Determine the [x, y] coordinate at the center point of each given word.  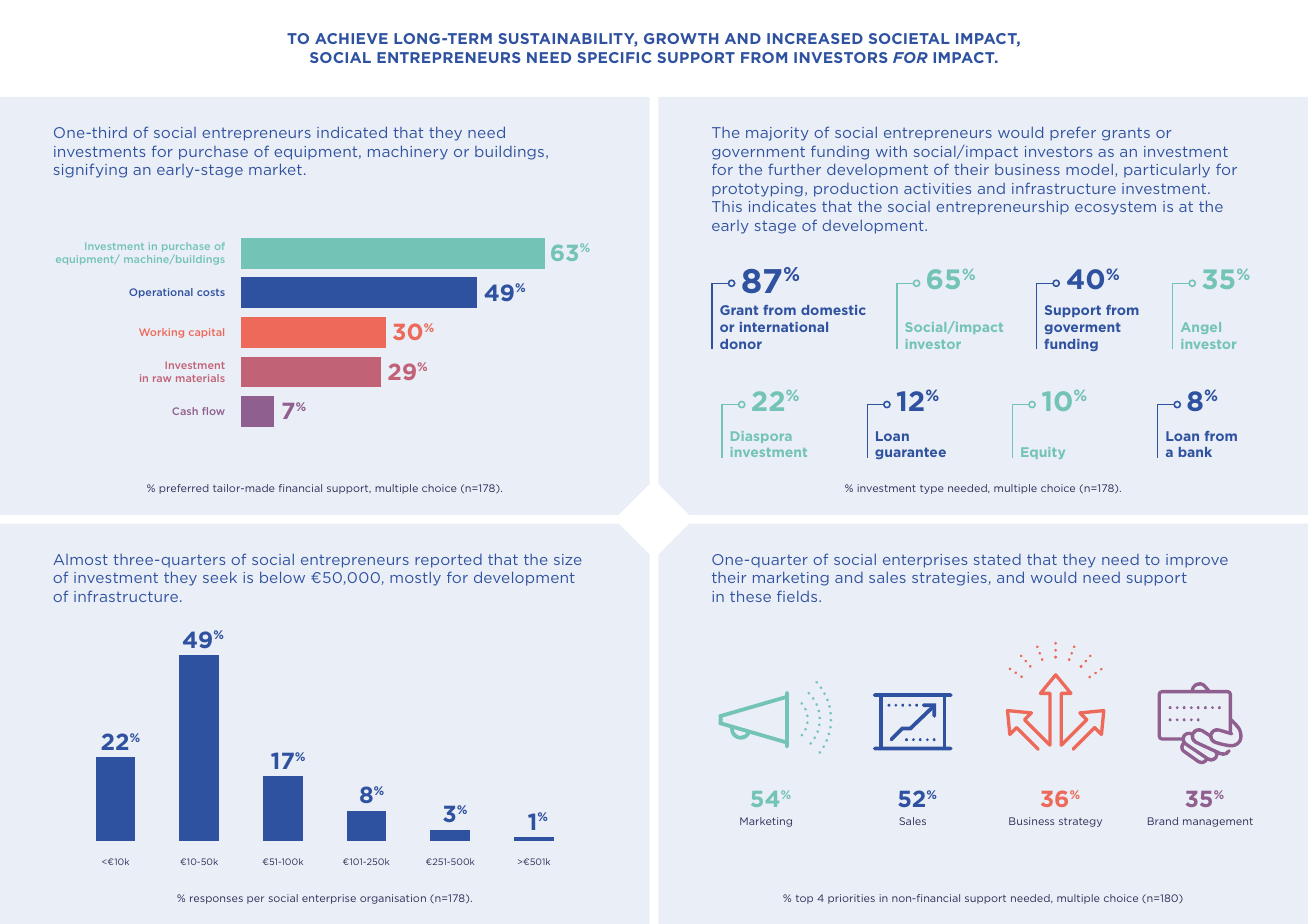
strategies [949, 579]
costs [211, 292]
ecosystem [1115, 208]
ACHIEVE [351, 38]
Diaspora [761, 437]
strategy [1080, 822]
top [804, 899]
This [727, 206]
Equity [1043, 453]
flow [213, 411]
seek [220, 577]
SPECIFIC [614, 57]
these [750, 596]
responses [216, 900]
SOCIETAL [909, 38]
